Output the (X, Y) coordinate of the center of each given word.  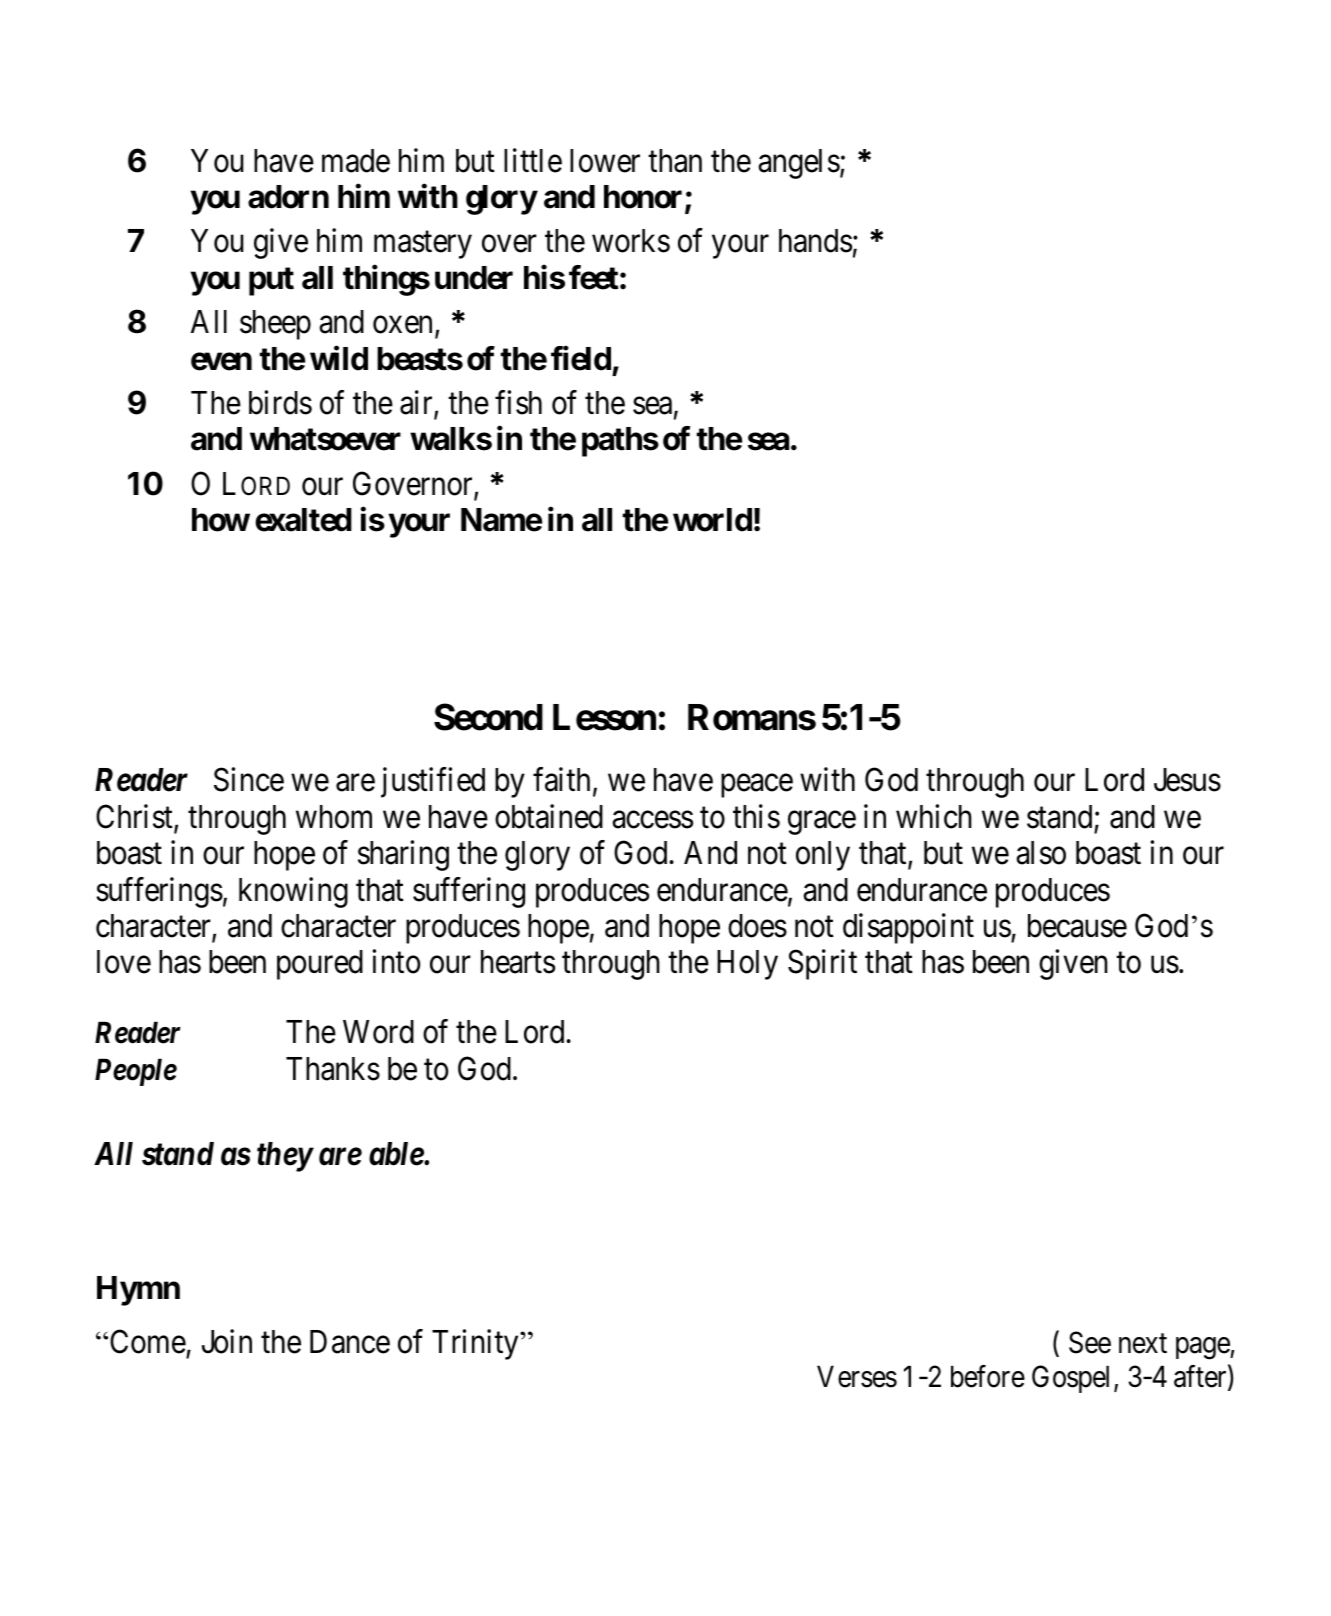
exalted (303, 520)
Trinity (476, 1344)
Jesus (1187, 780)
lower (605, 161)
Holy (747, 965)
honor (645, 198)
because (1077, 926)
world (712, 520)
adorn (288, 197)
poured (320, 965)
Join (227, 1341)
